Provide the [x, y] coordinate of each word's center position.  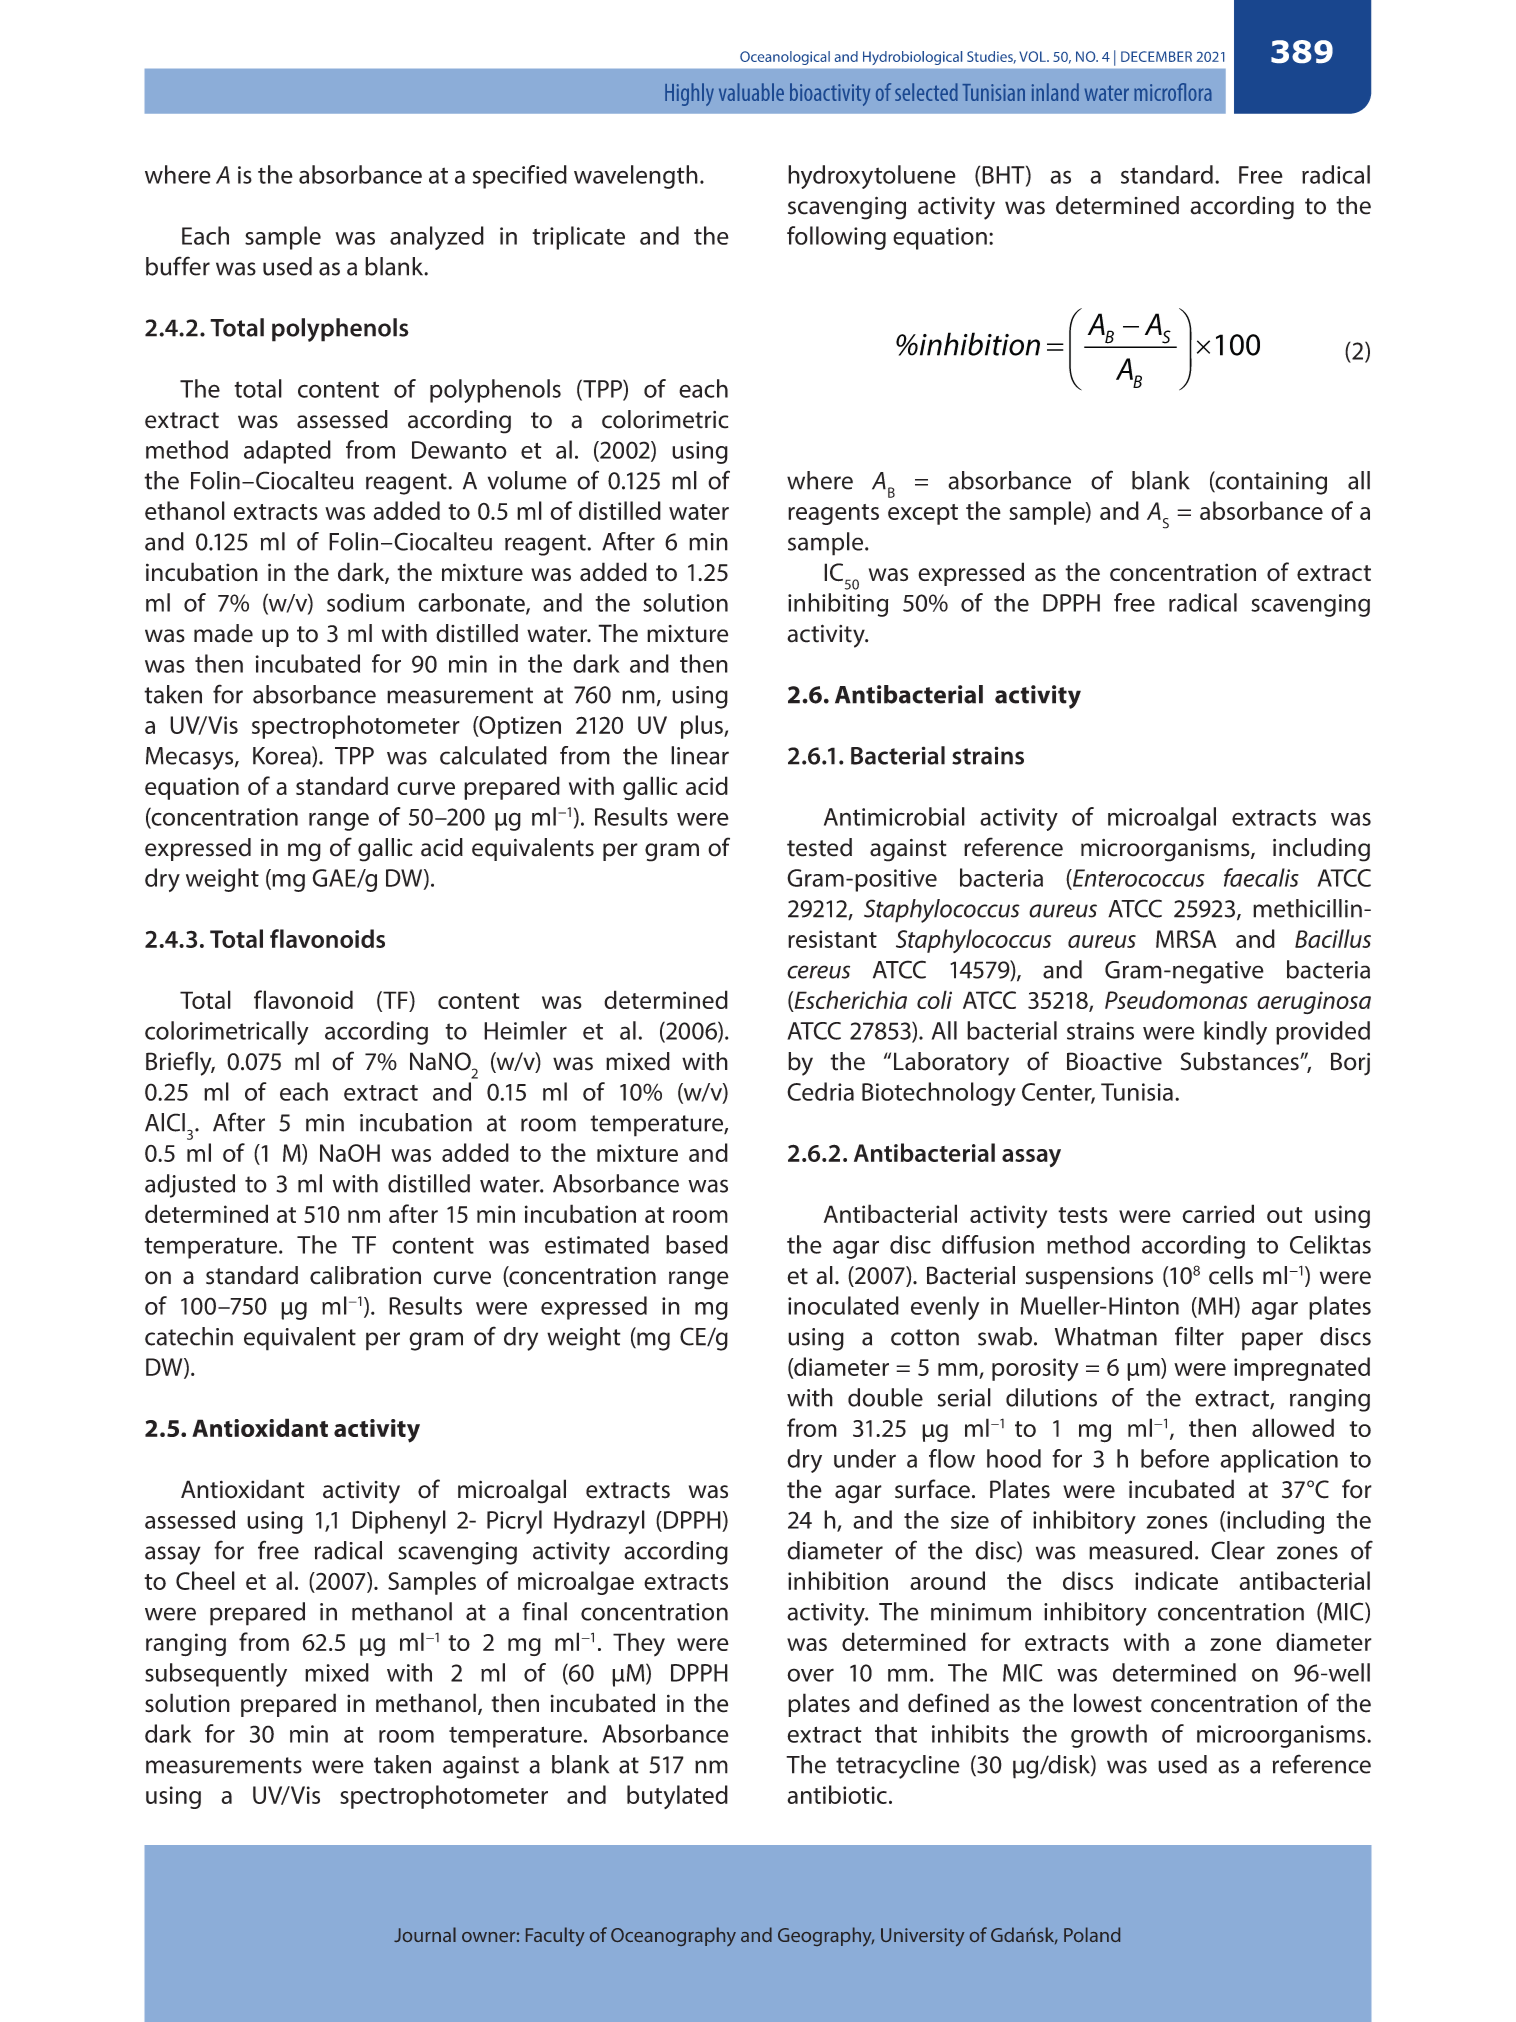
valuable [751, 92]
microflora [1172, 92]
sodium [365, 602]
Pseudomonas [1176, 999]
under [865, 1458]
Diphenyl [399, 1522]
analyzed [437, 238]
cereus [818, 972]
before [1175, 1458]
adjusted [190, 1186]
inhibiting [838, 605]
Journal [425, 1934]
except [923, 514]
